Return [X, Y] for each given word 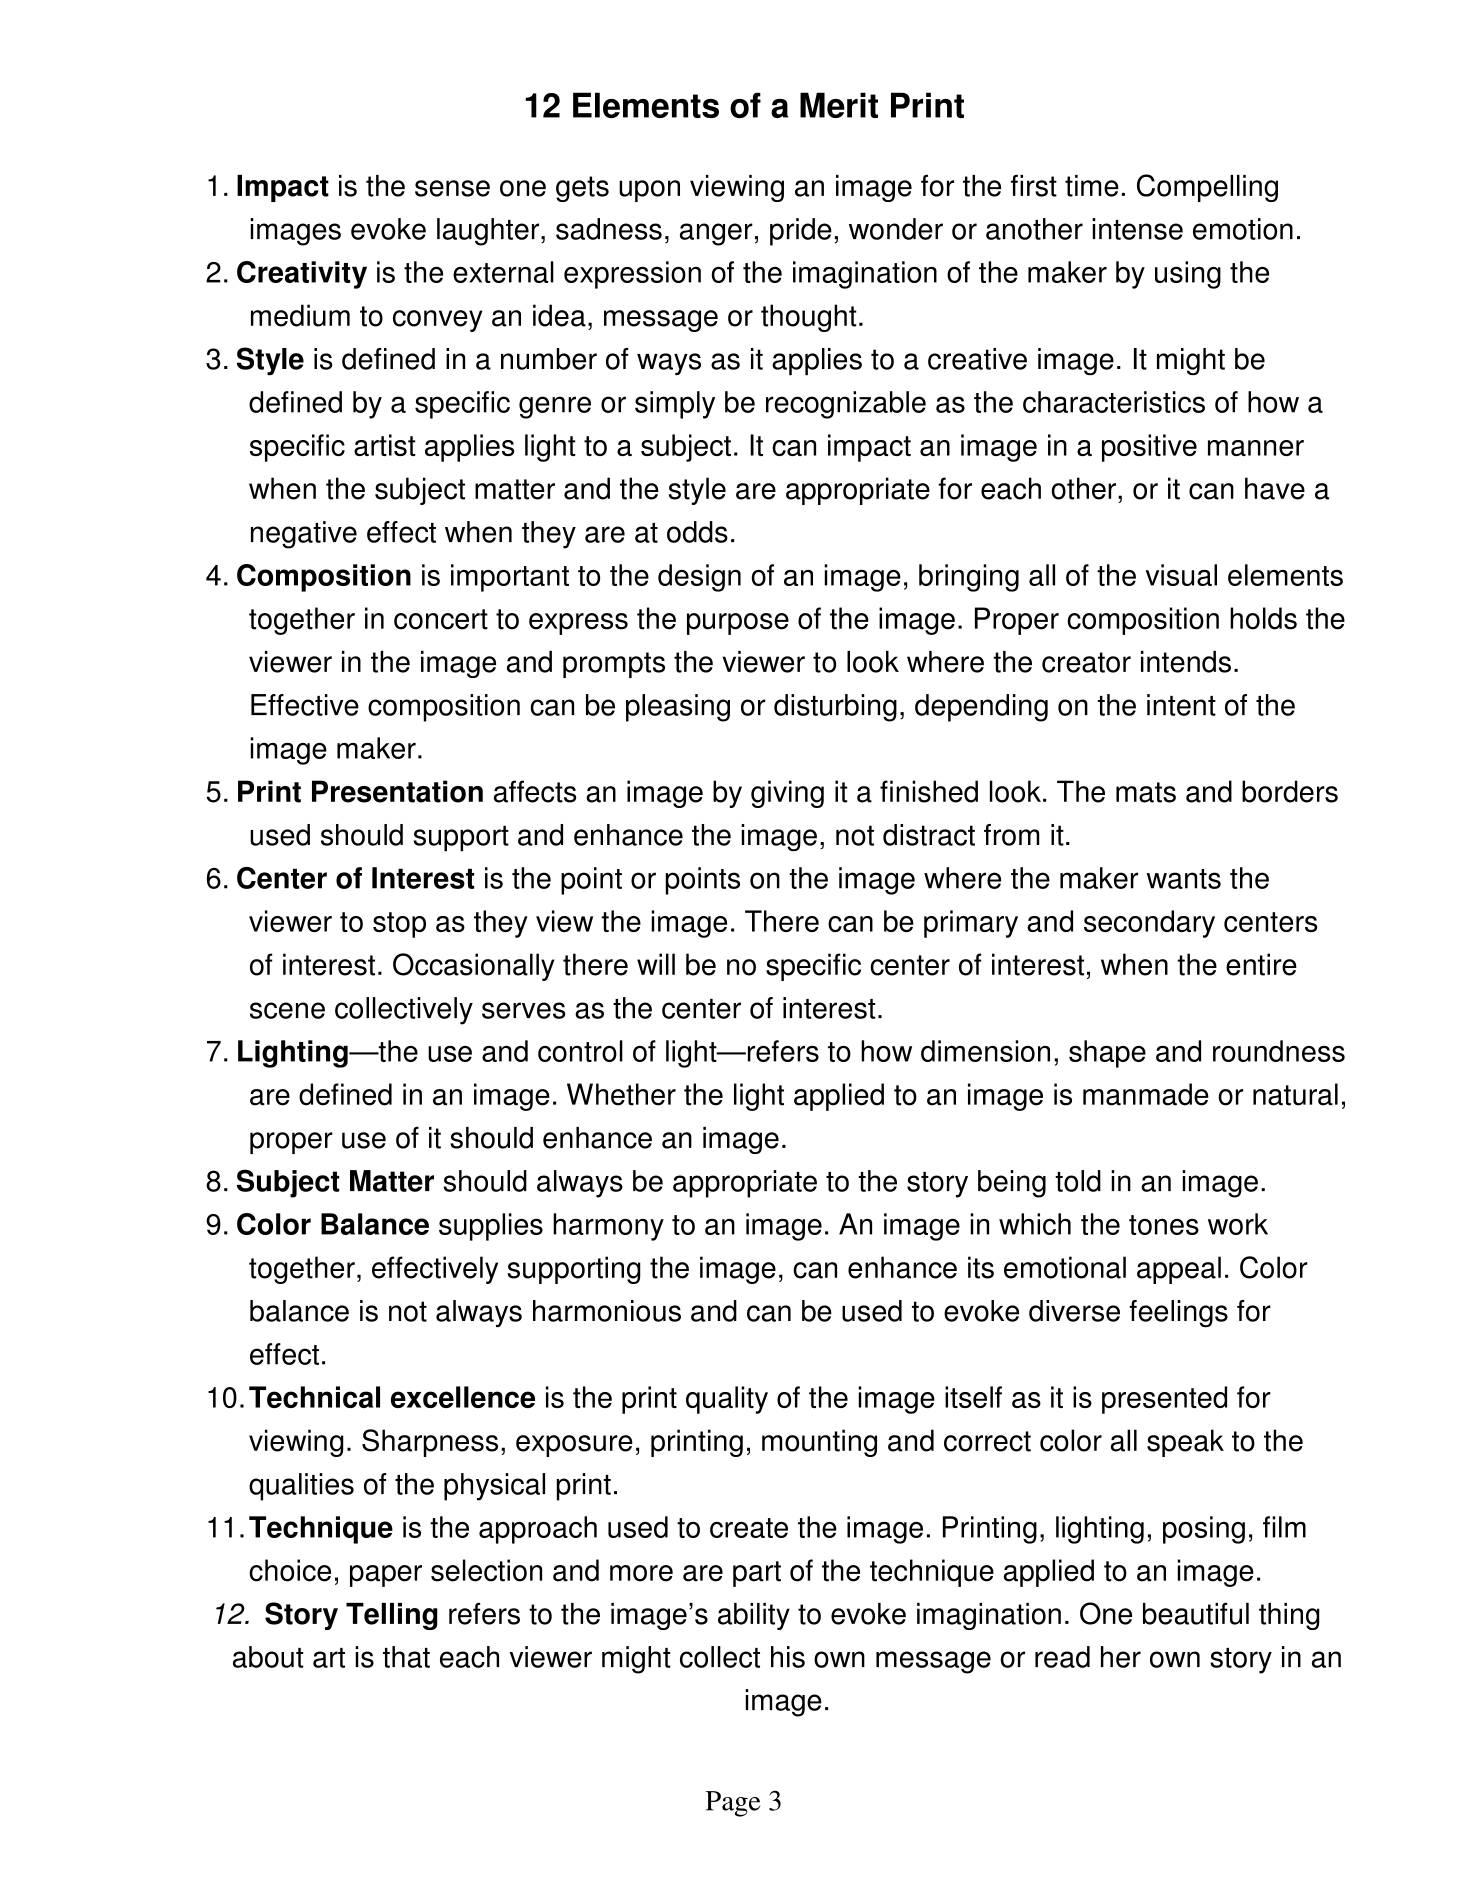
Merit [839, 105]
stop [399, 925]
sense [452, 188]
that [406, 1657]
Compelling [1207, 188]
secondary [1149, 924]
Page [733, 1804]
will [656, 964]
